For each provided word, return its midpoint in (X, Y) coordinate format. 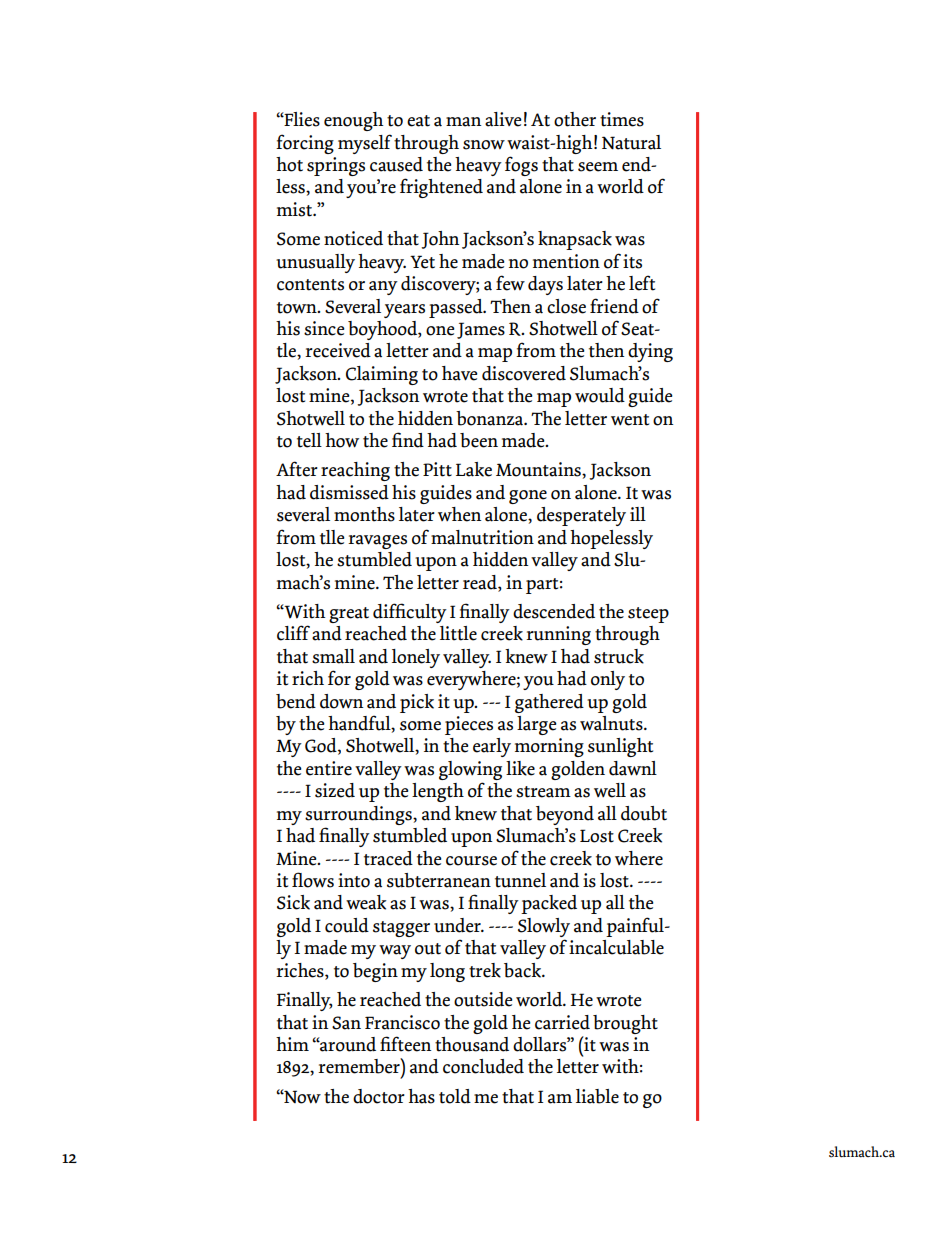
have (460, 373)
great (349, 615)
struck (619, 656)
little (458, 633)
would (600, 395)
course (471, 861)
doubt (644, 813)
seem (598, 167)
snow (484, 145)
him (292, 1044)
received (338, 350)
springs (336, 166)
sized (335, 790)
